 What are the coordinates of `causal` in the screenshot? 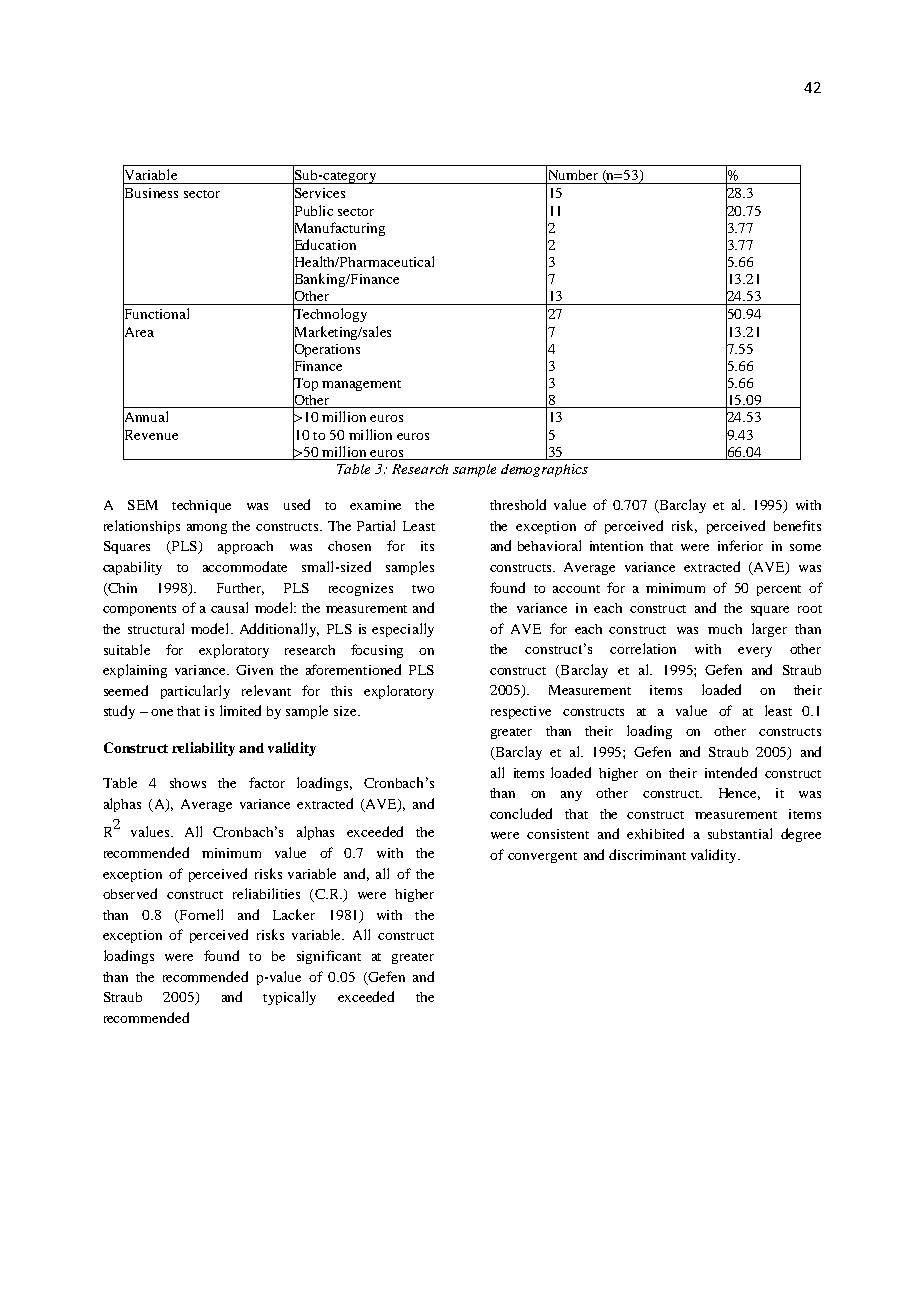 It's located at (229, 607).
